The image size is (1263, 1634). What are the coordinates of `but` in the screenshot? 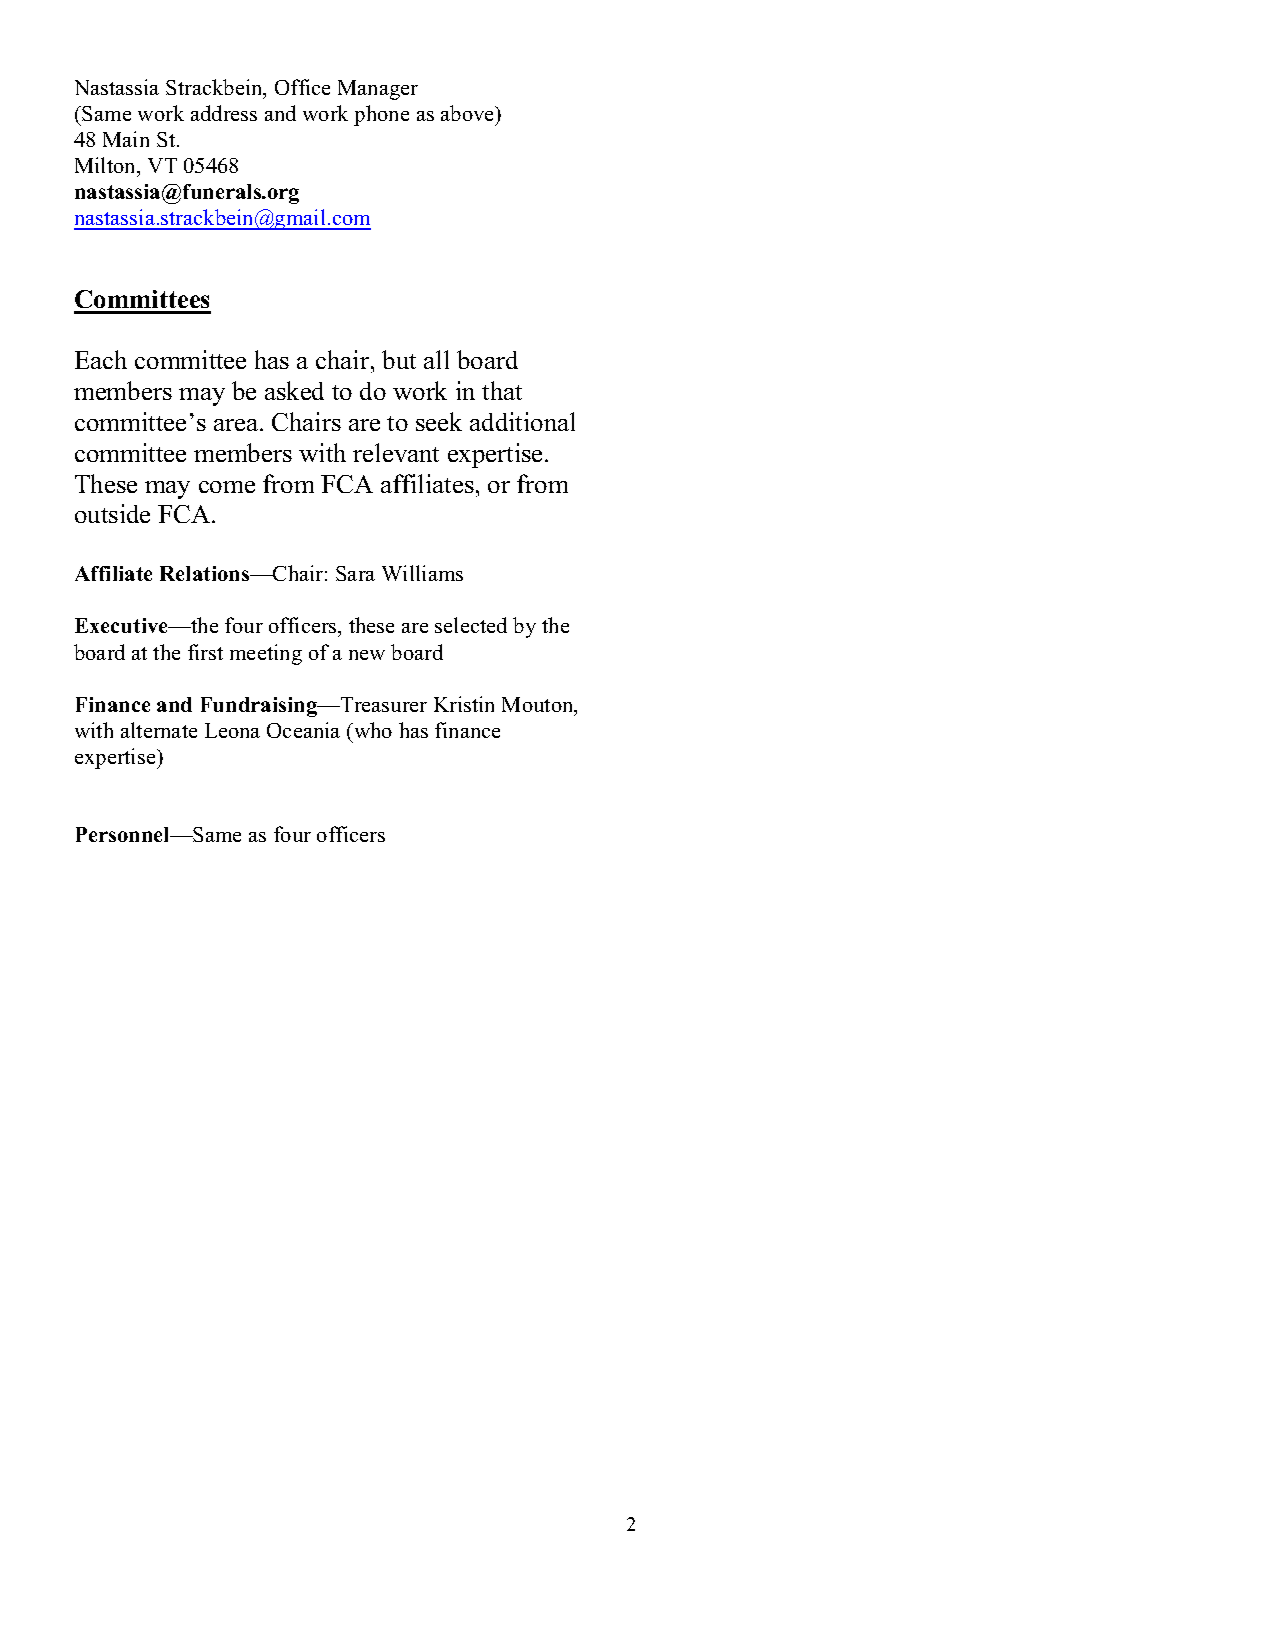 It's located at (399, 359).
